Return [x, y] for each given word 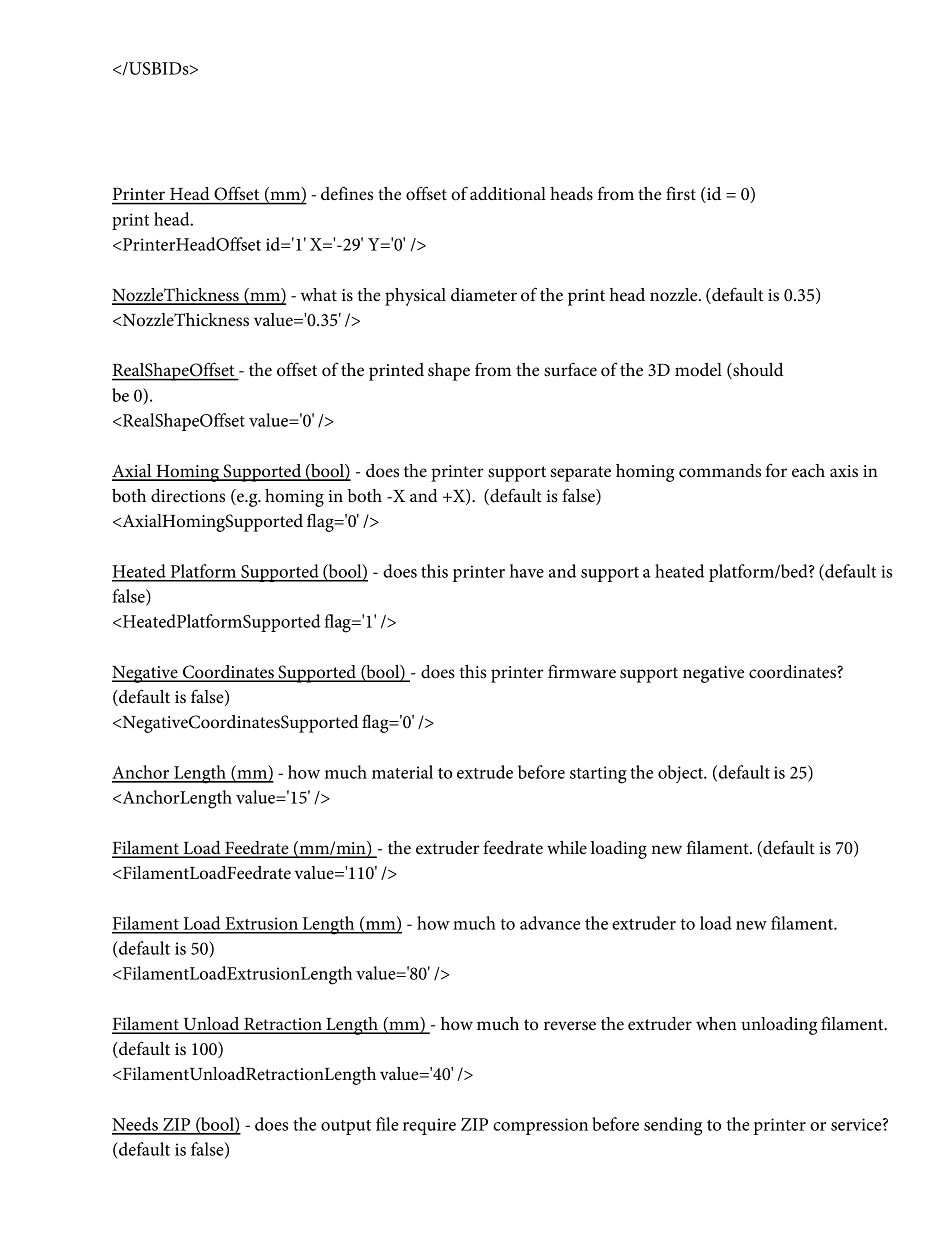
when [716, 1023]
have [527, 571]
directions [188, 496]
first [681, 193]
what [319, 295]
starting [598, 775]
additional [508, 194]
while [567, 848]
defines [347, 193]
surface [570, 369]
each [808, 471]
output [346, 1127]
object [682, 774]
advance [550, 923]
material [402, 772]
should [757, 371]
